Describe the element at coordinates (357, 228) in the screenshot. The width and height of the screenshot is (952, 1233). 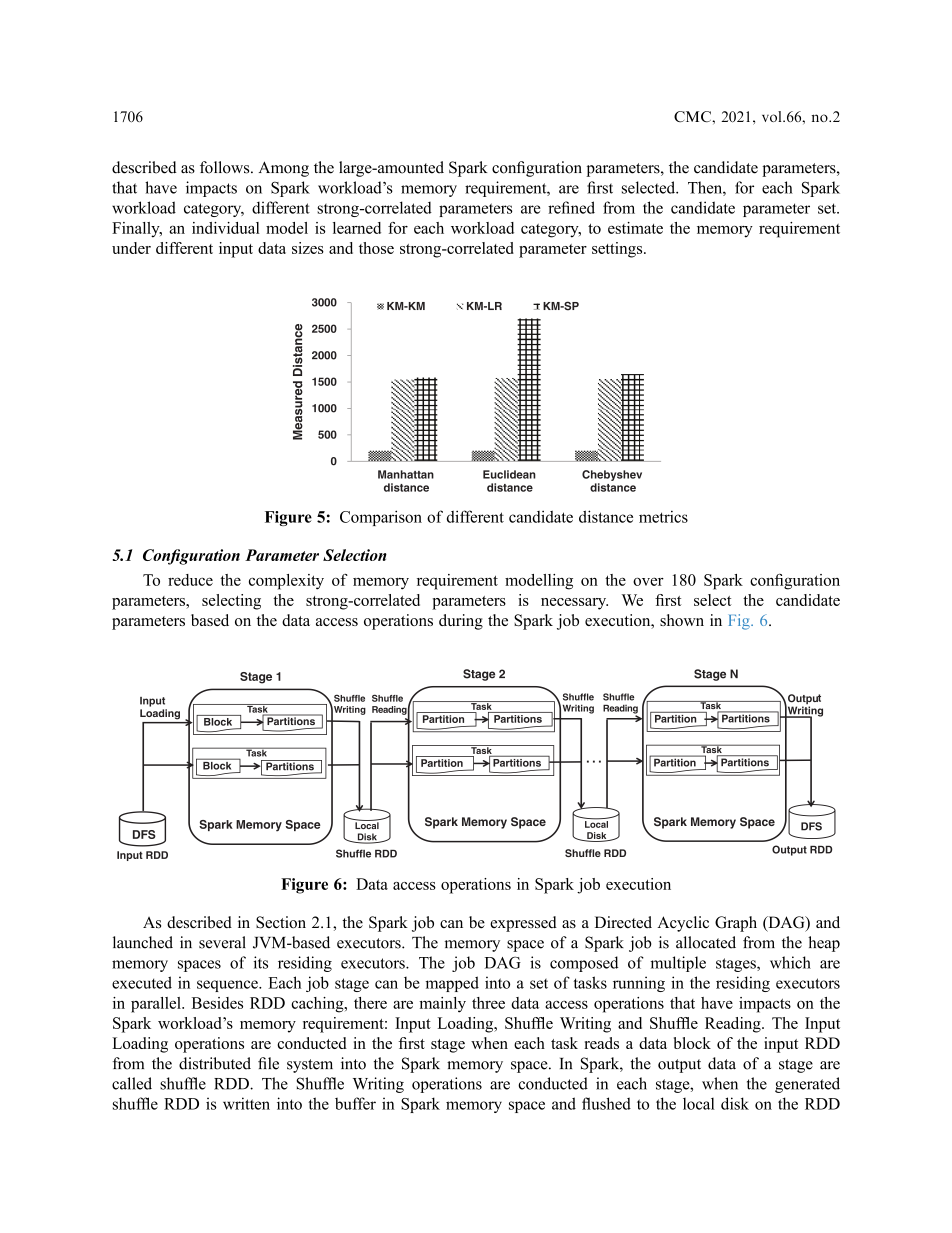
I see `learned` at that location.
